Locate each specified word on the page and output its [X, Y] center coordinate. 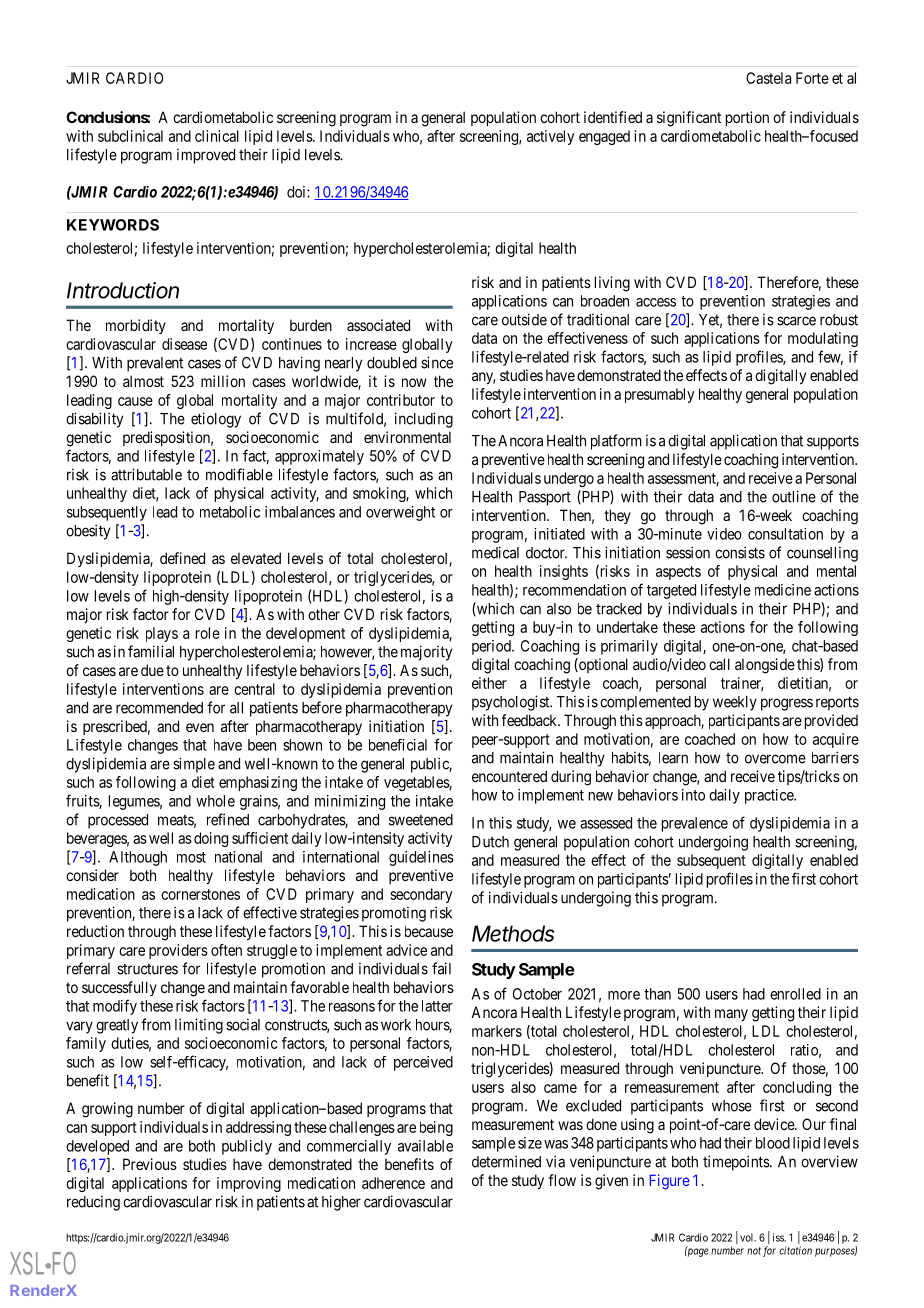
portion [747, 118]
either [489, 683]
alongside [765, 666]
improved [206, 156]
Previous [150, 1164]
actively [550, 137]
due [152, 670]
